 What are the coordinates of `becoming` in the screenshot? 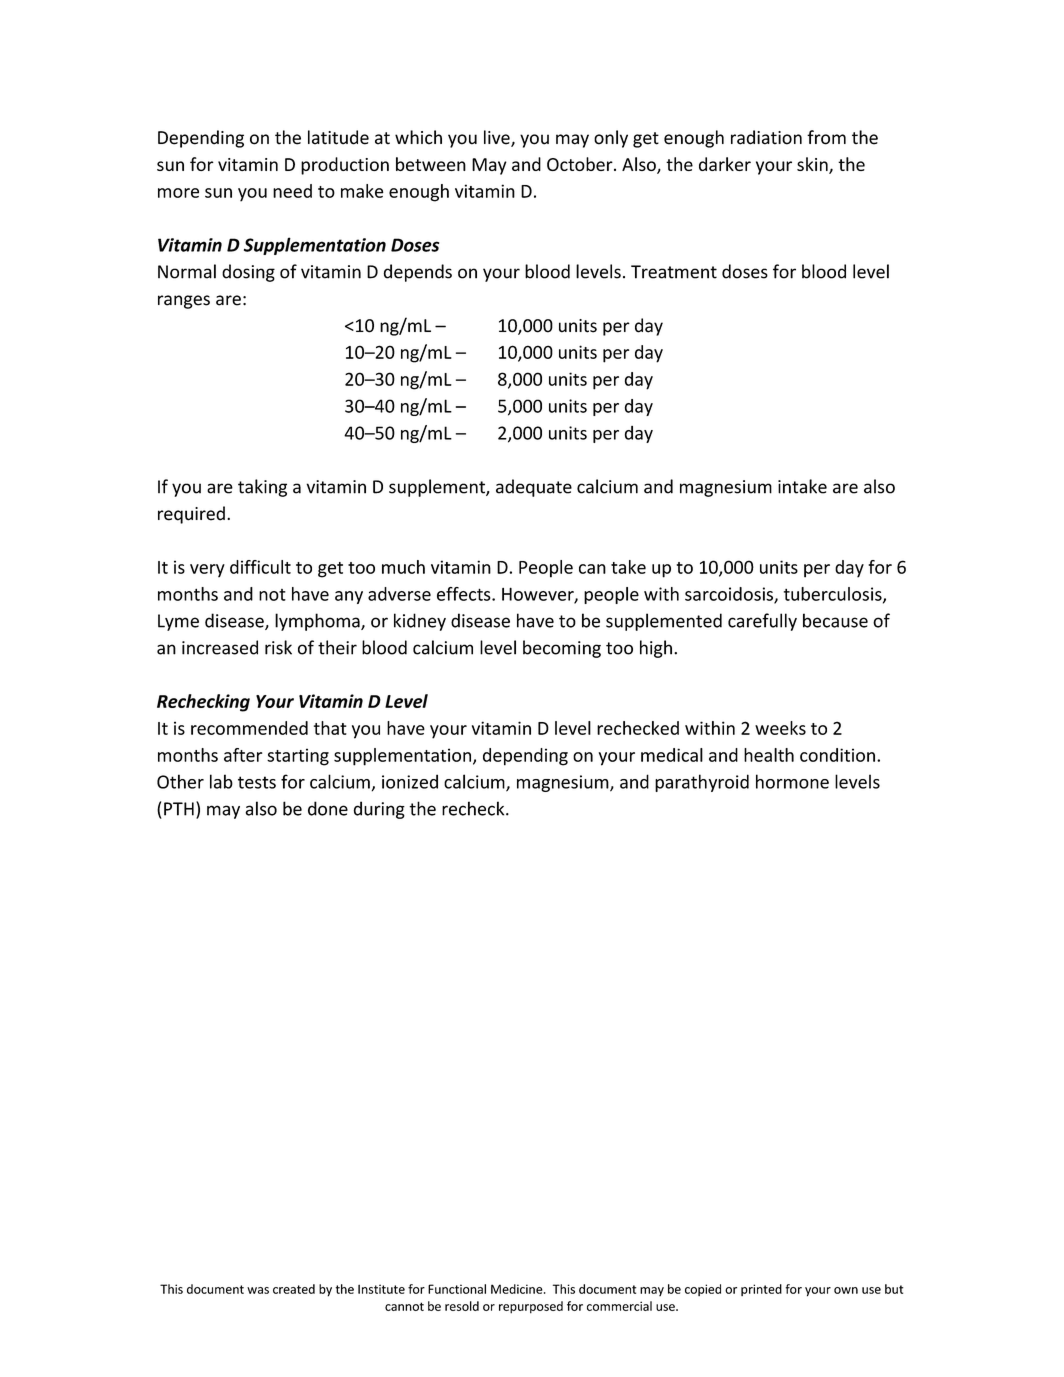 It's located at (562, 649).
